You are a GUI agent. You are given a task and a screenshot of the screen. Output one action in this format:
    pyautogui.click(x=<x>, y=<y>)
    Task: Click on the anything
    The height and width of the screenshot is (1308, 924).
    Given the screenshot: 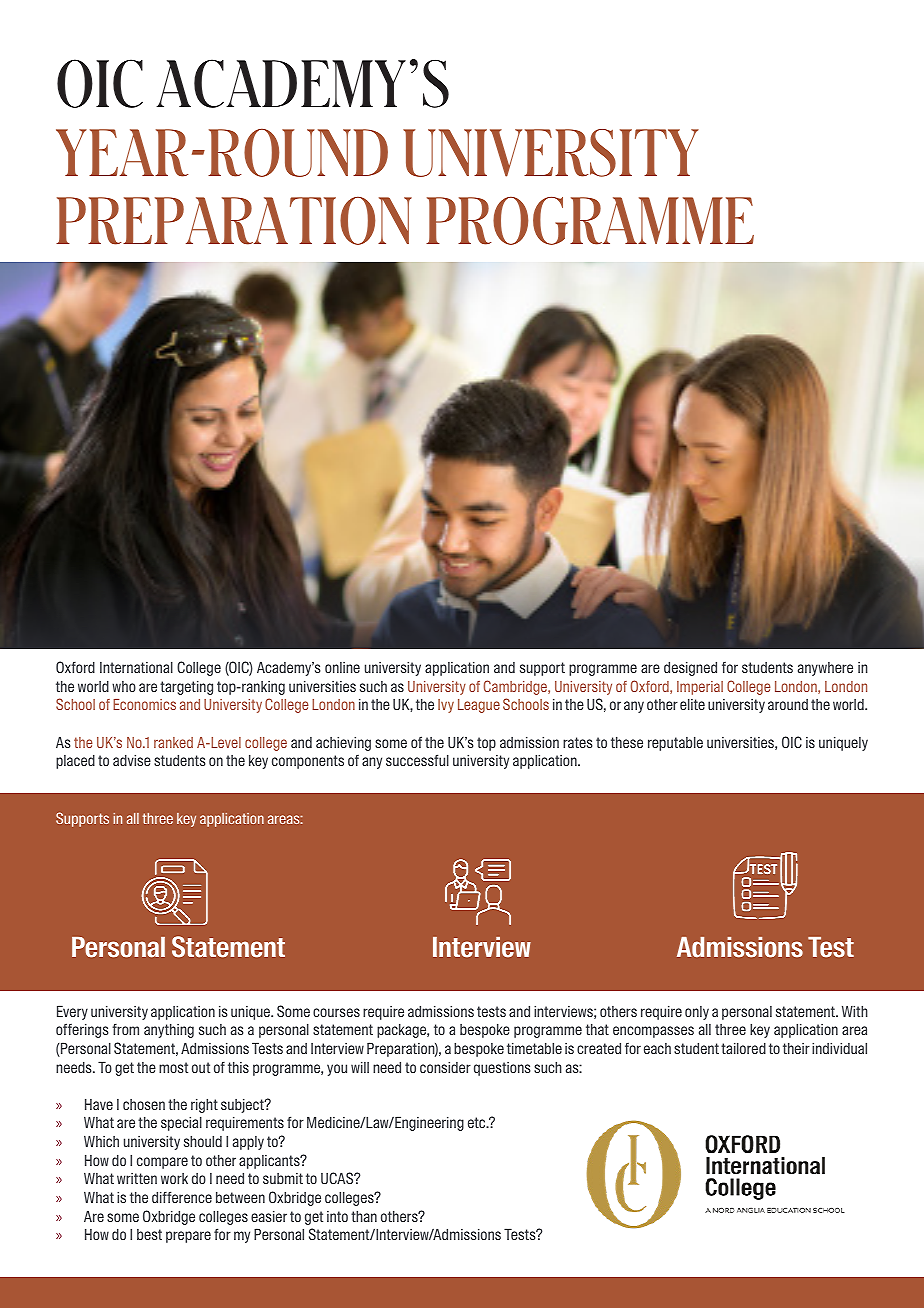 What is the action you would take?
    pyautogui.click(x=169, y=1030)
